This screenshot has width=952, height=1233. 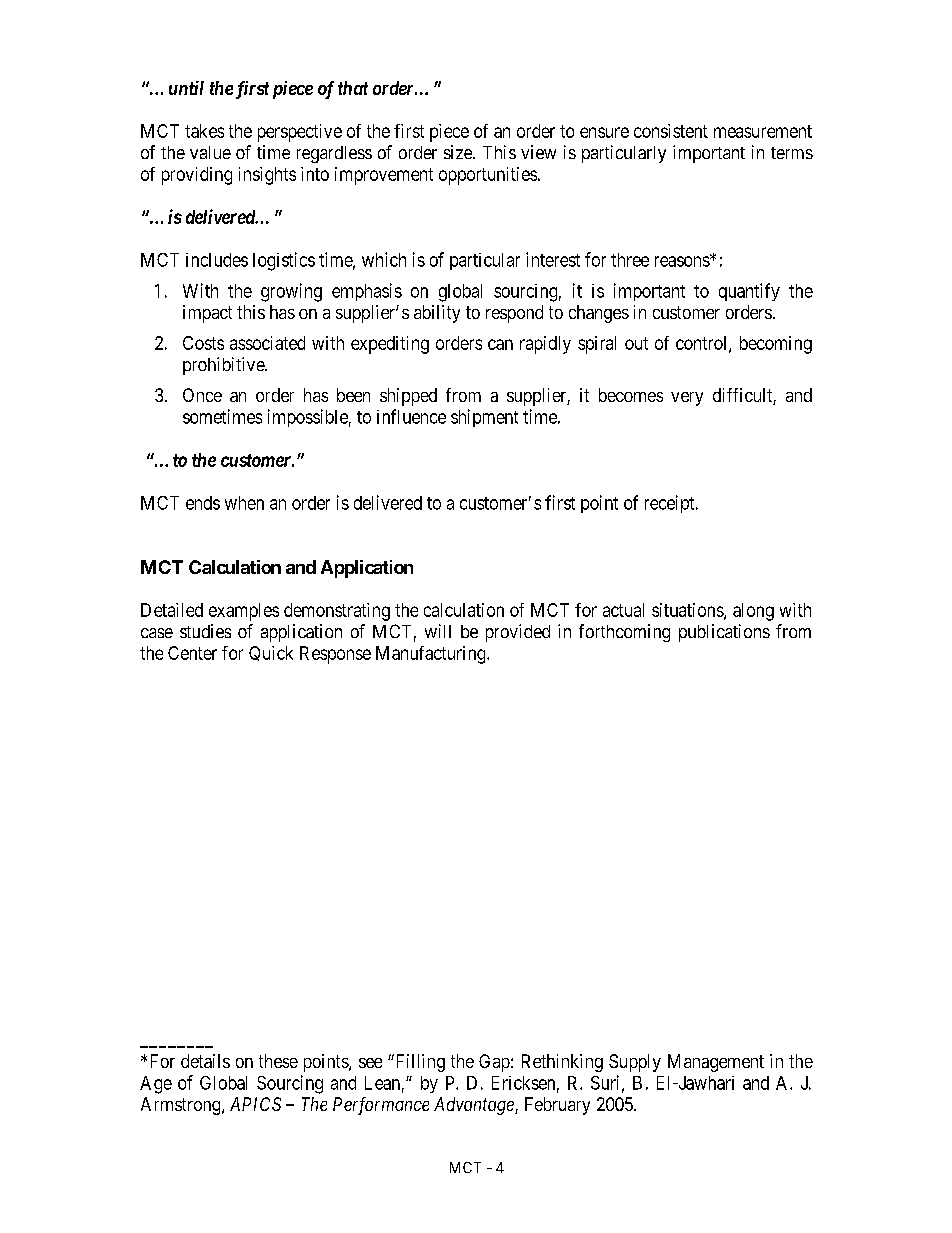 What do you see at coordinates (716, 1063) in the screenshot?
I see `Management` at bounding box center [716, 1063].
